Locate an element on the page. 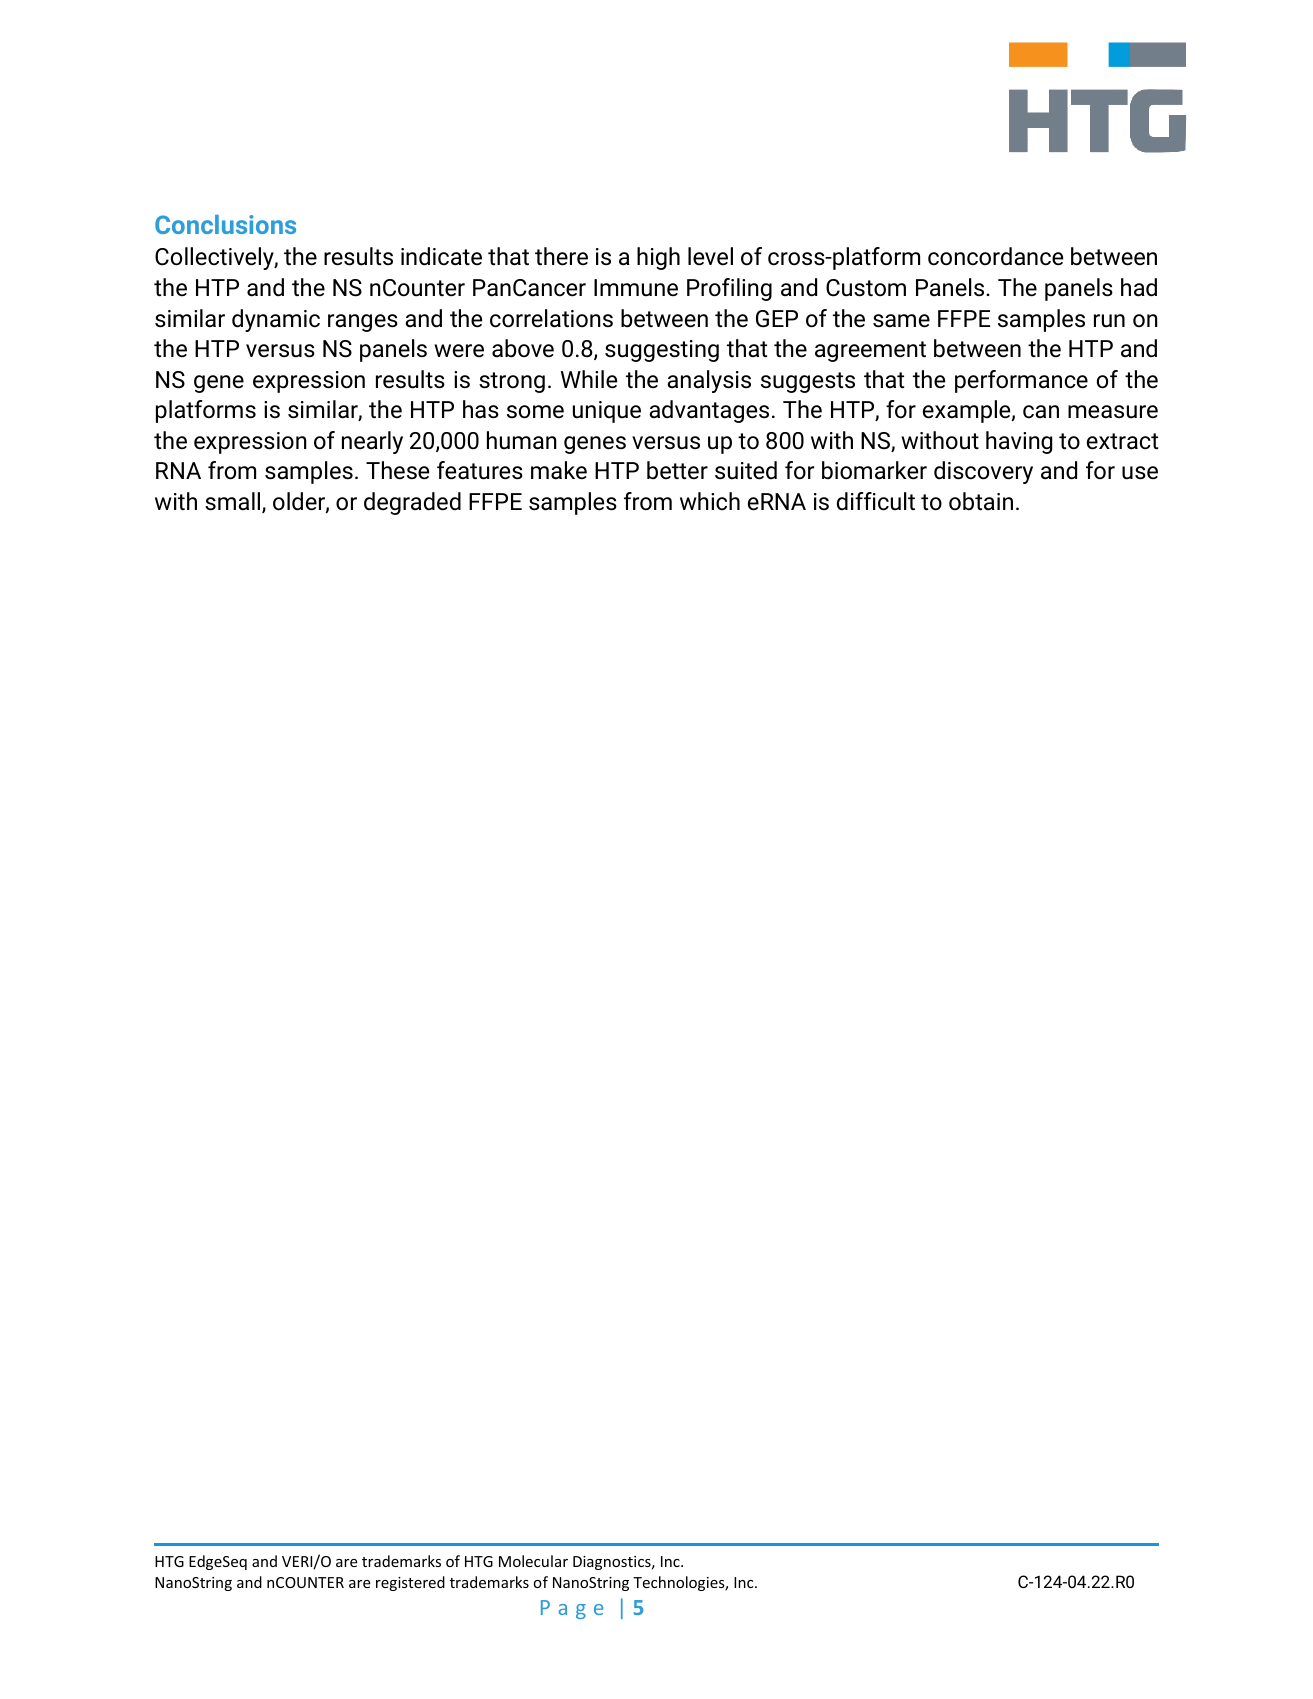 The width and height of the document is (1313, 1699). Page is located at coordinates (572, 1609).
